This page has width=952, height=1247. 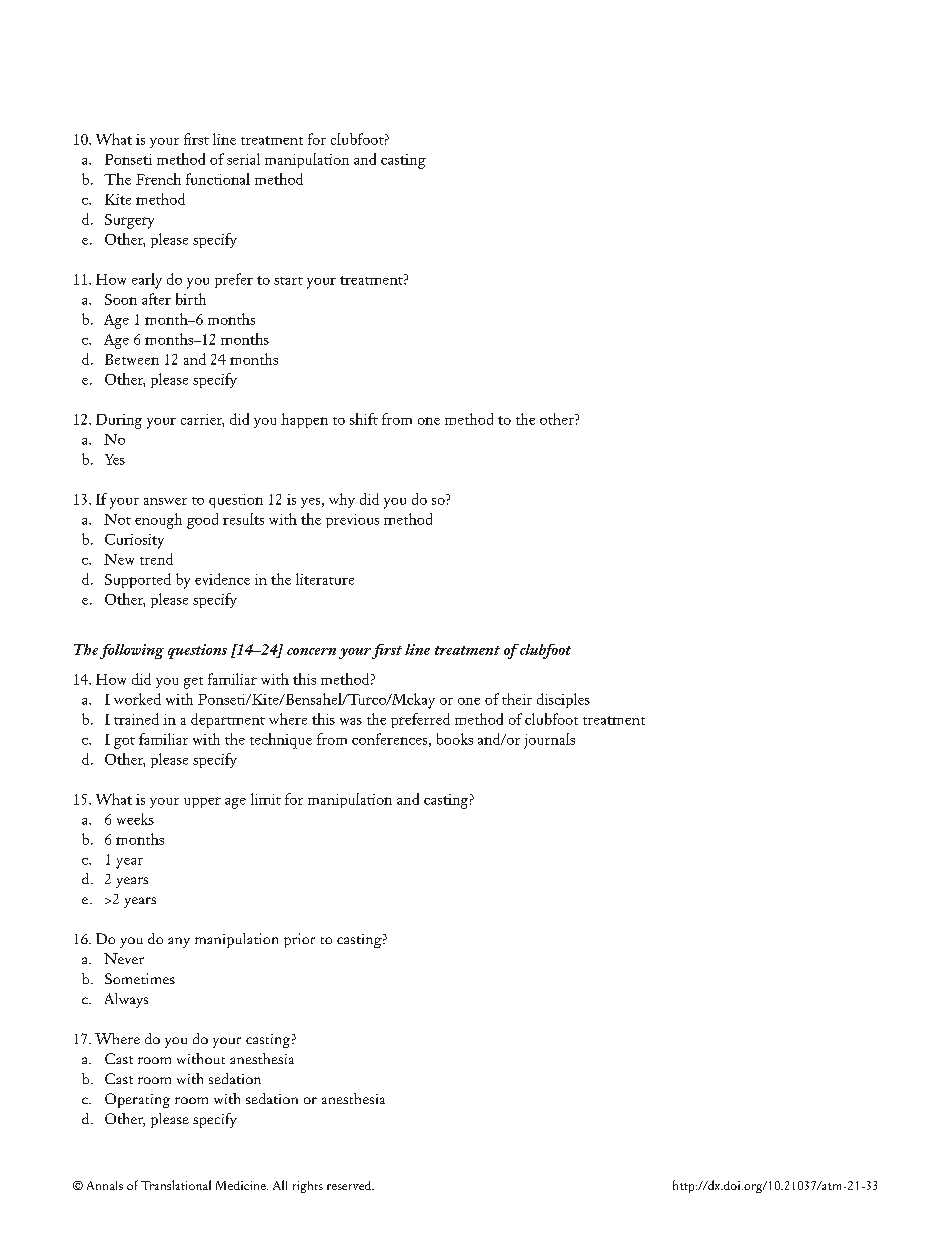 What do you see at coordinates (364, 419) in the page?
I see `shift` at bounding box center [364, 419].
